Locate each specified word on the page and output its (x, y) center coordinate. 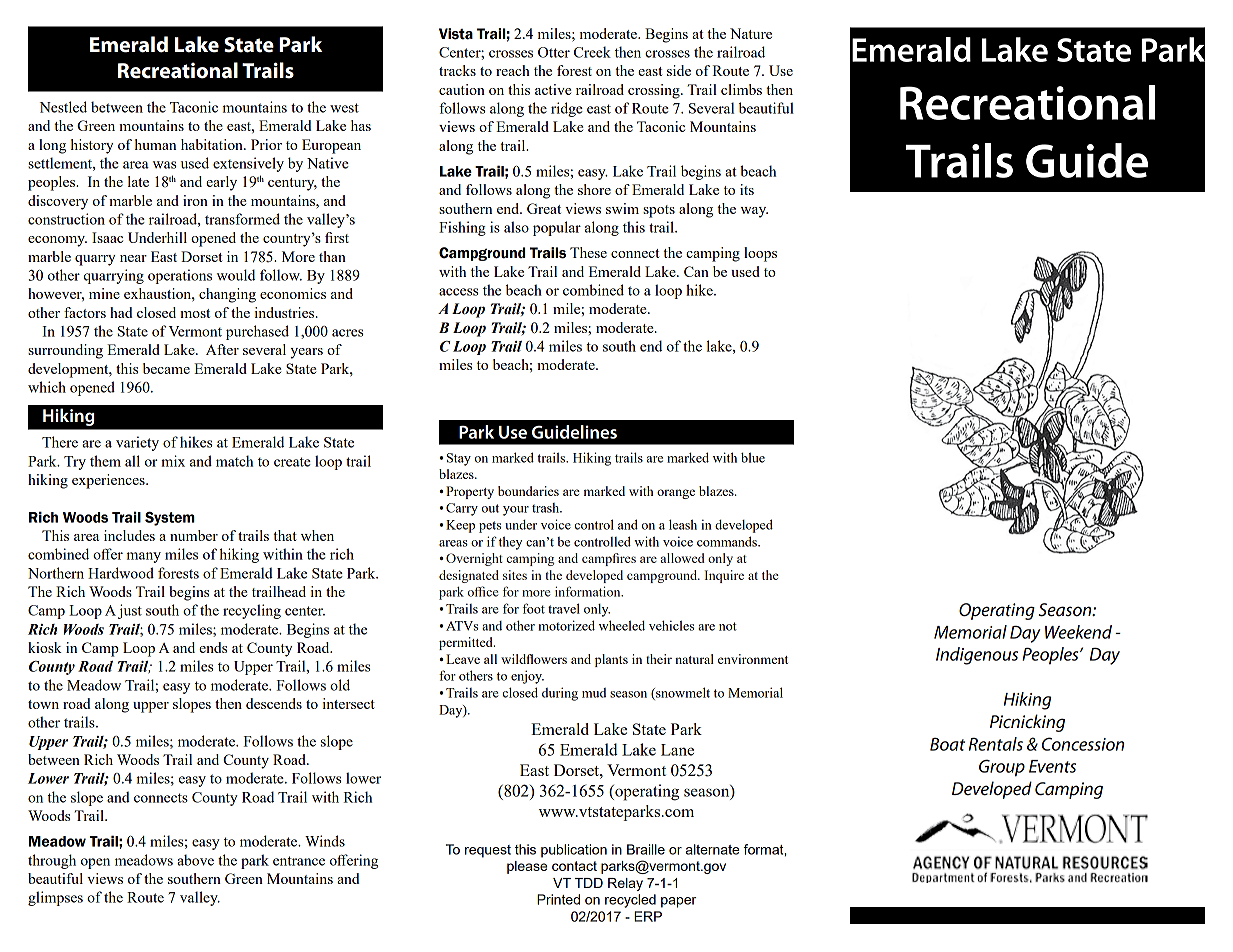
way (754, 212)
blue (753, 457)
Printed (558, 899)
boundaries (528, 491)
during (560, 694)
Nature (751, 33)
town (43, 704)
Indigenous (977, 656)
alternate (713, 849)
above (195, 860)
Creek (592, 52)
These (588, 252)
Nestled (63, 107)
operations (180, 276)
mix (173, 461)
